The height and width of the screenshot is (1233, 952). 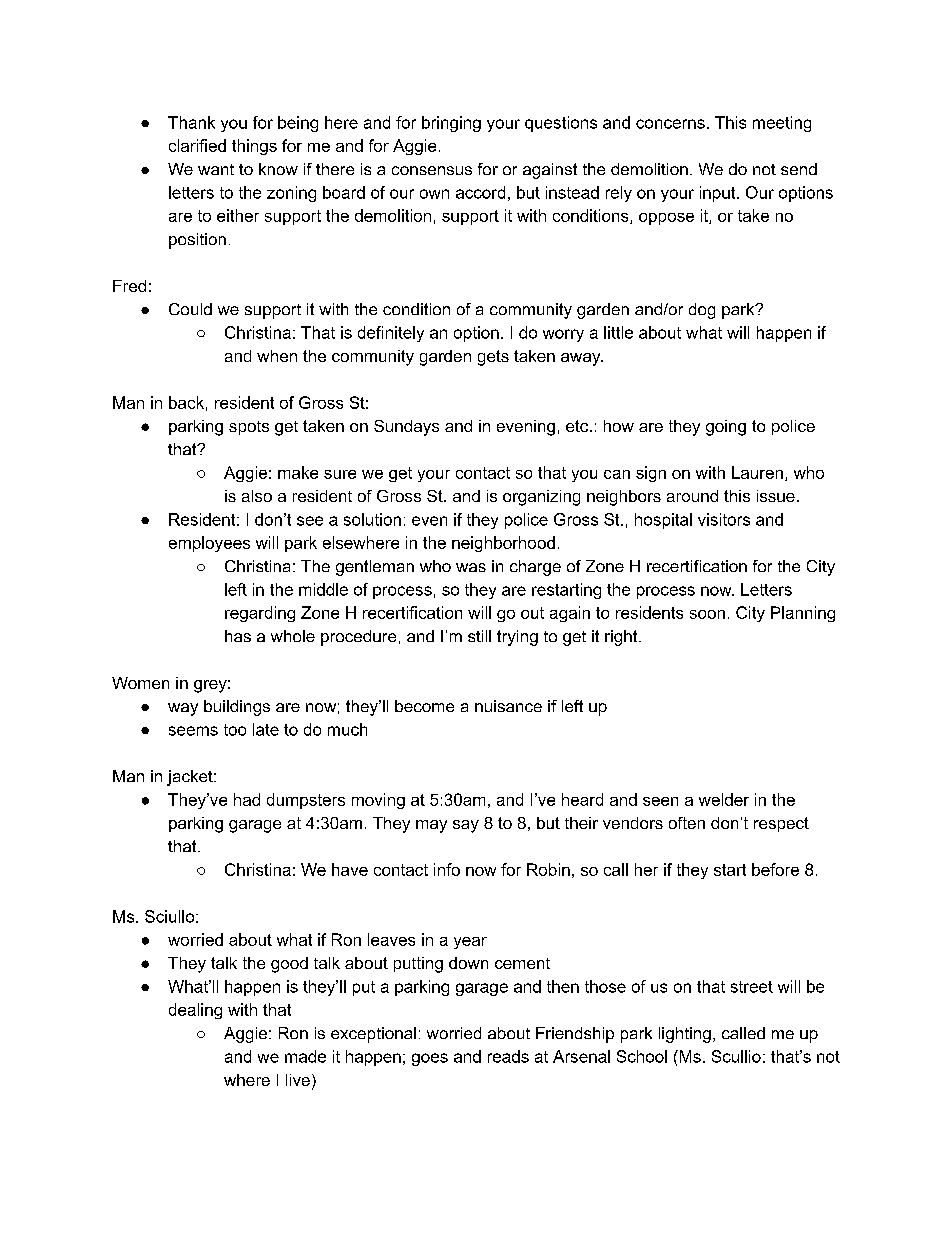 What do you see at coordinates (195, 1011) in the screenshot?
I see `dealing` at bounding box center [195, 1011].
